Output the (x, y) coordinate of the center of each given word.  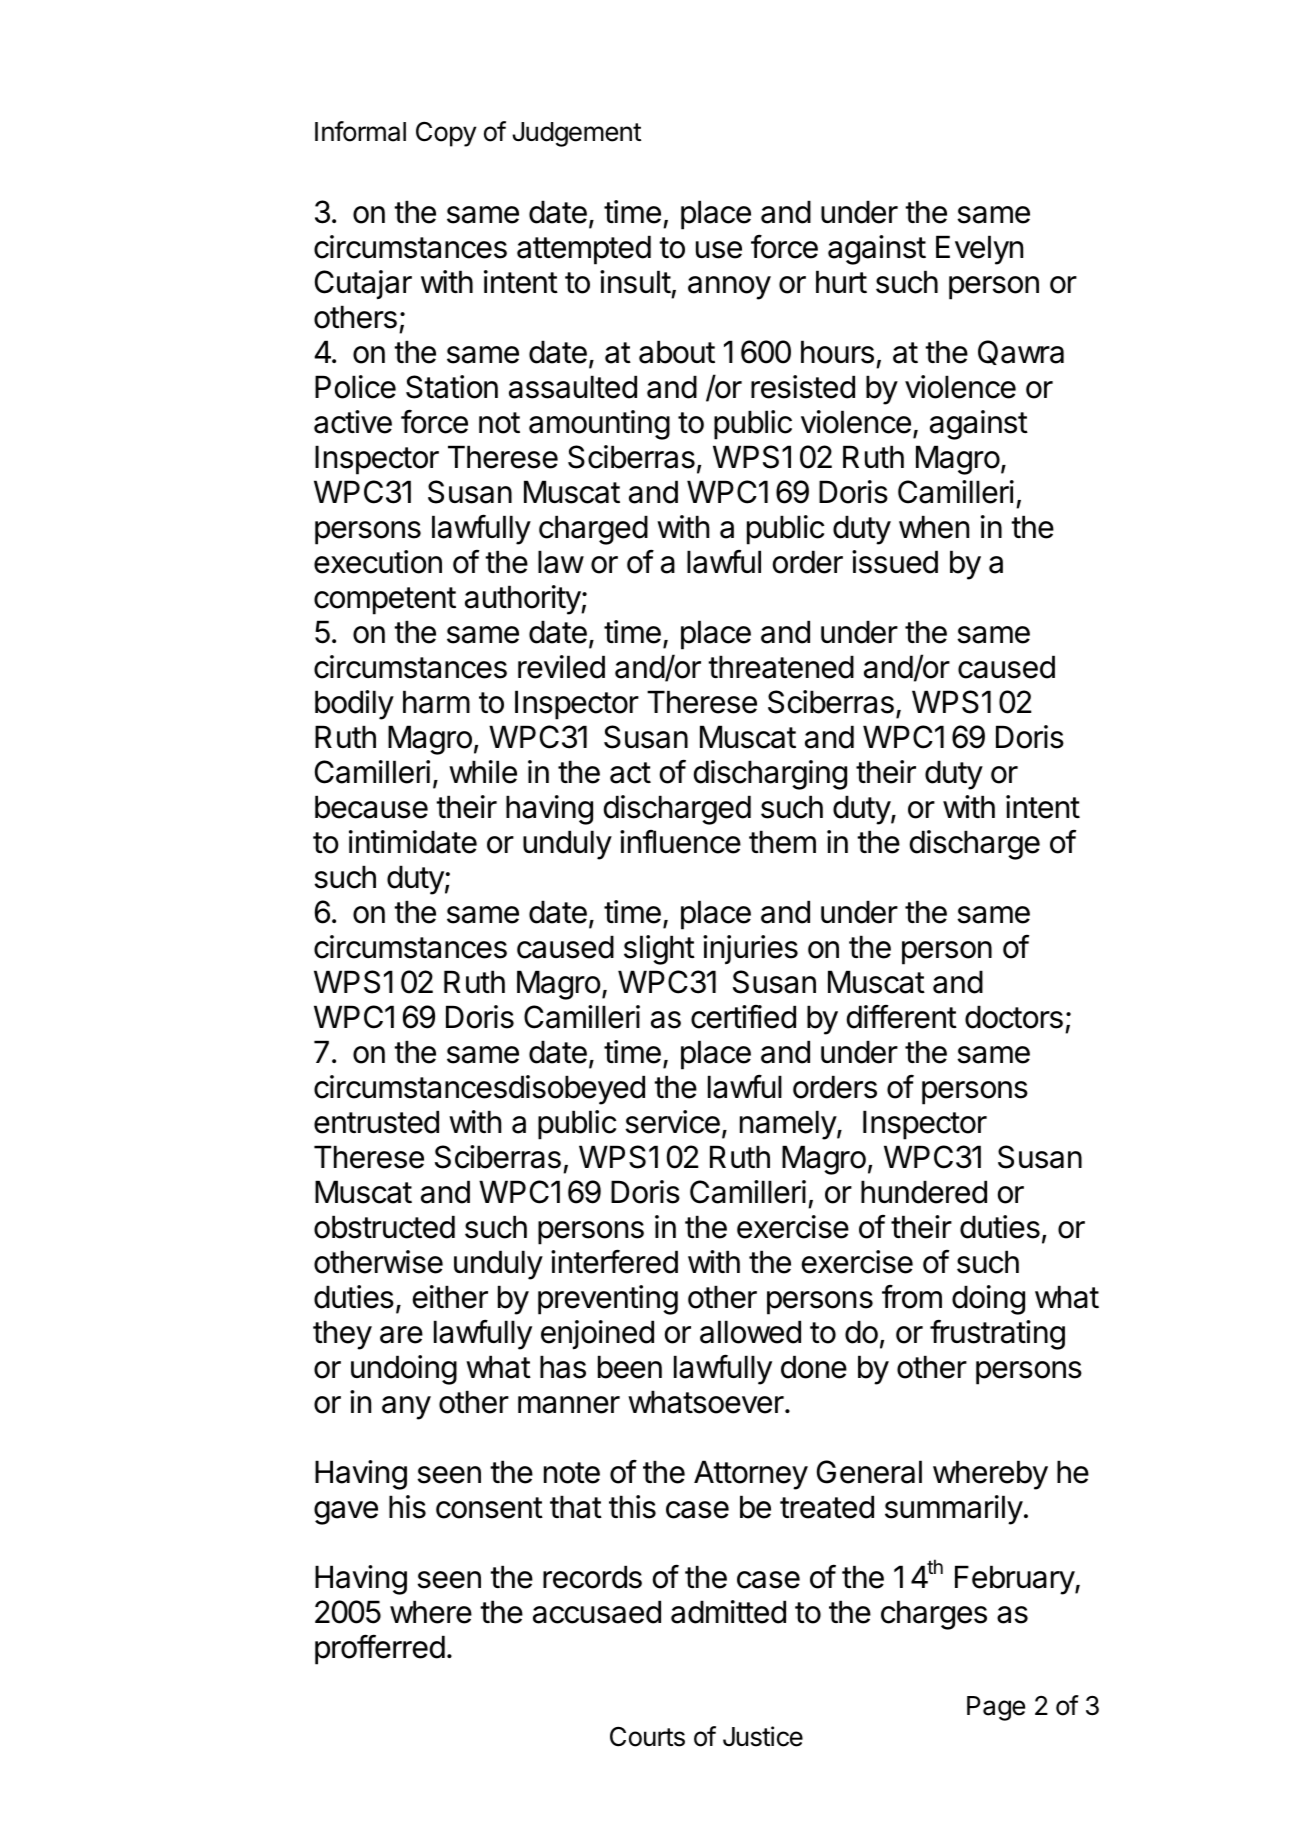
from (912, 1296)
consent (489, 1508)
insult (635, 282)
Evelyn (979, 250)
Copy (446, 134)
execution (378, 562)
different (902, 1016)
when (934, 527)
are (401, 1335)
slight (659, 950)
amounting (599, 425)
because (371, 807)
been (630, 1367)
